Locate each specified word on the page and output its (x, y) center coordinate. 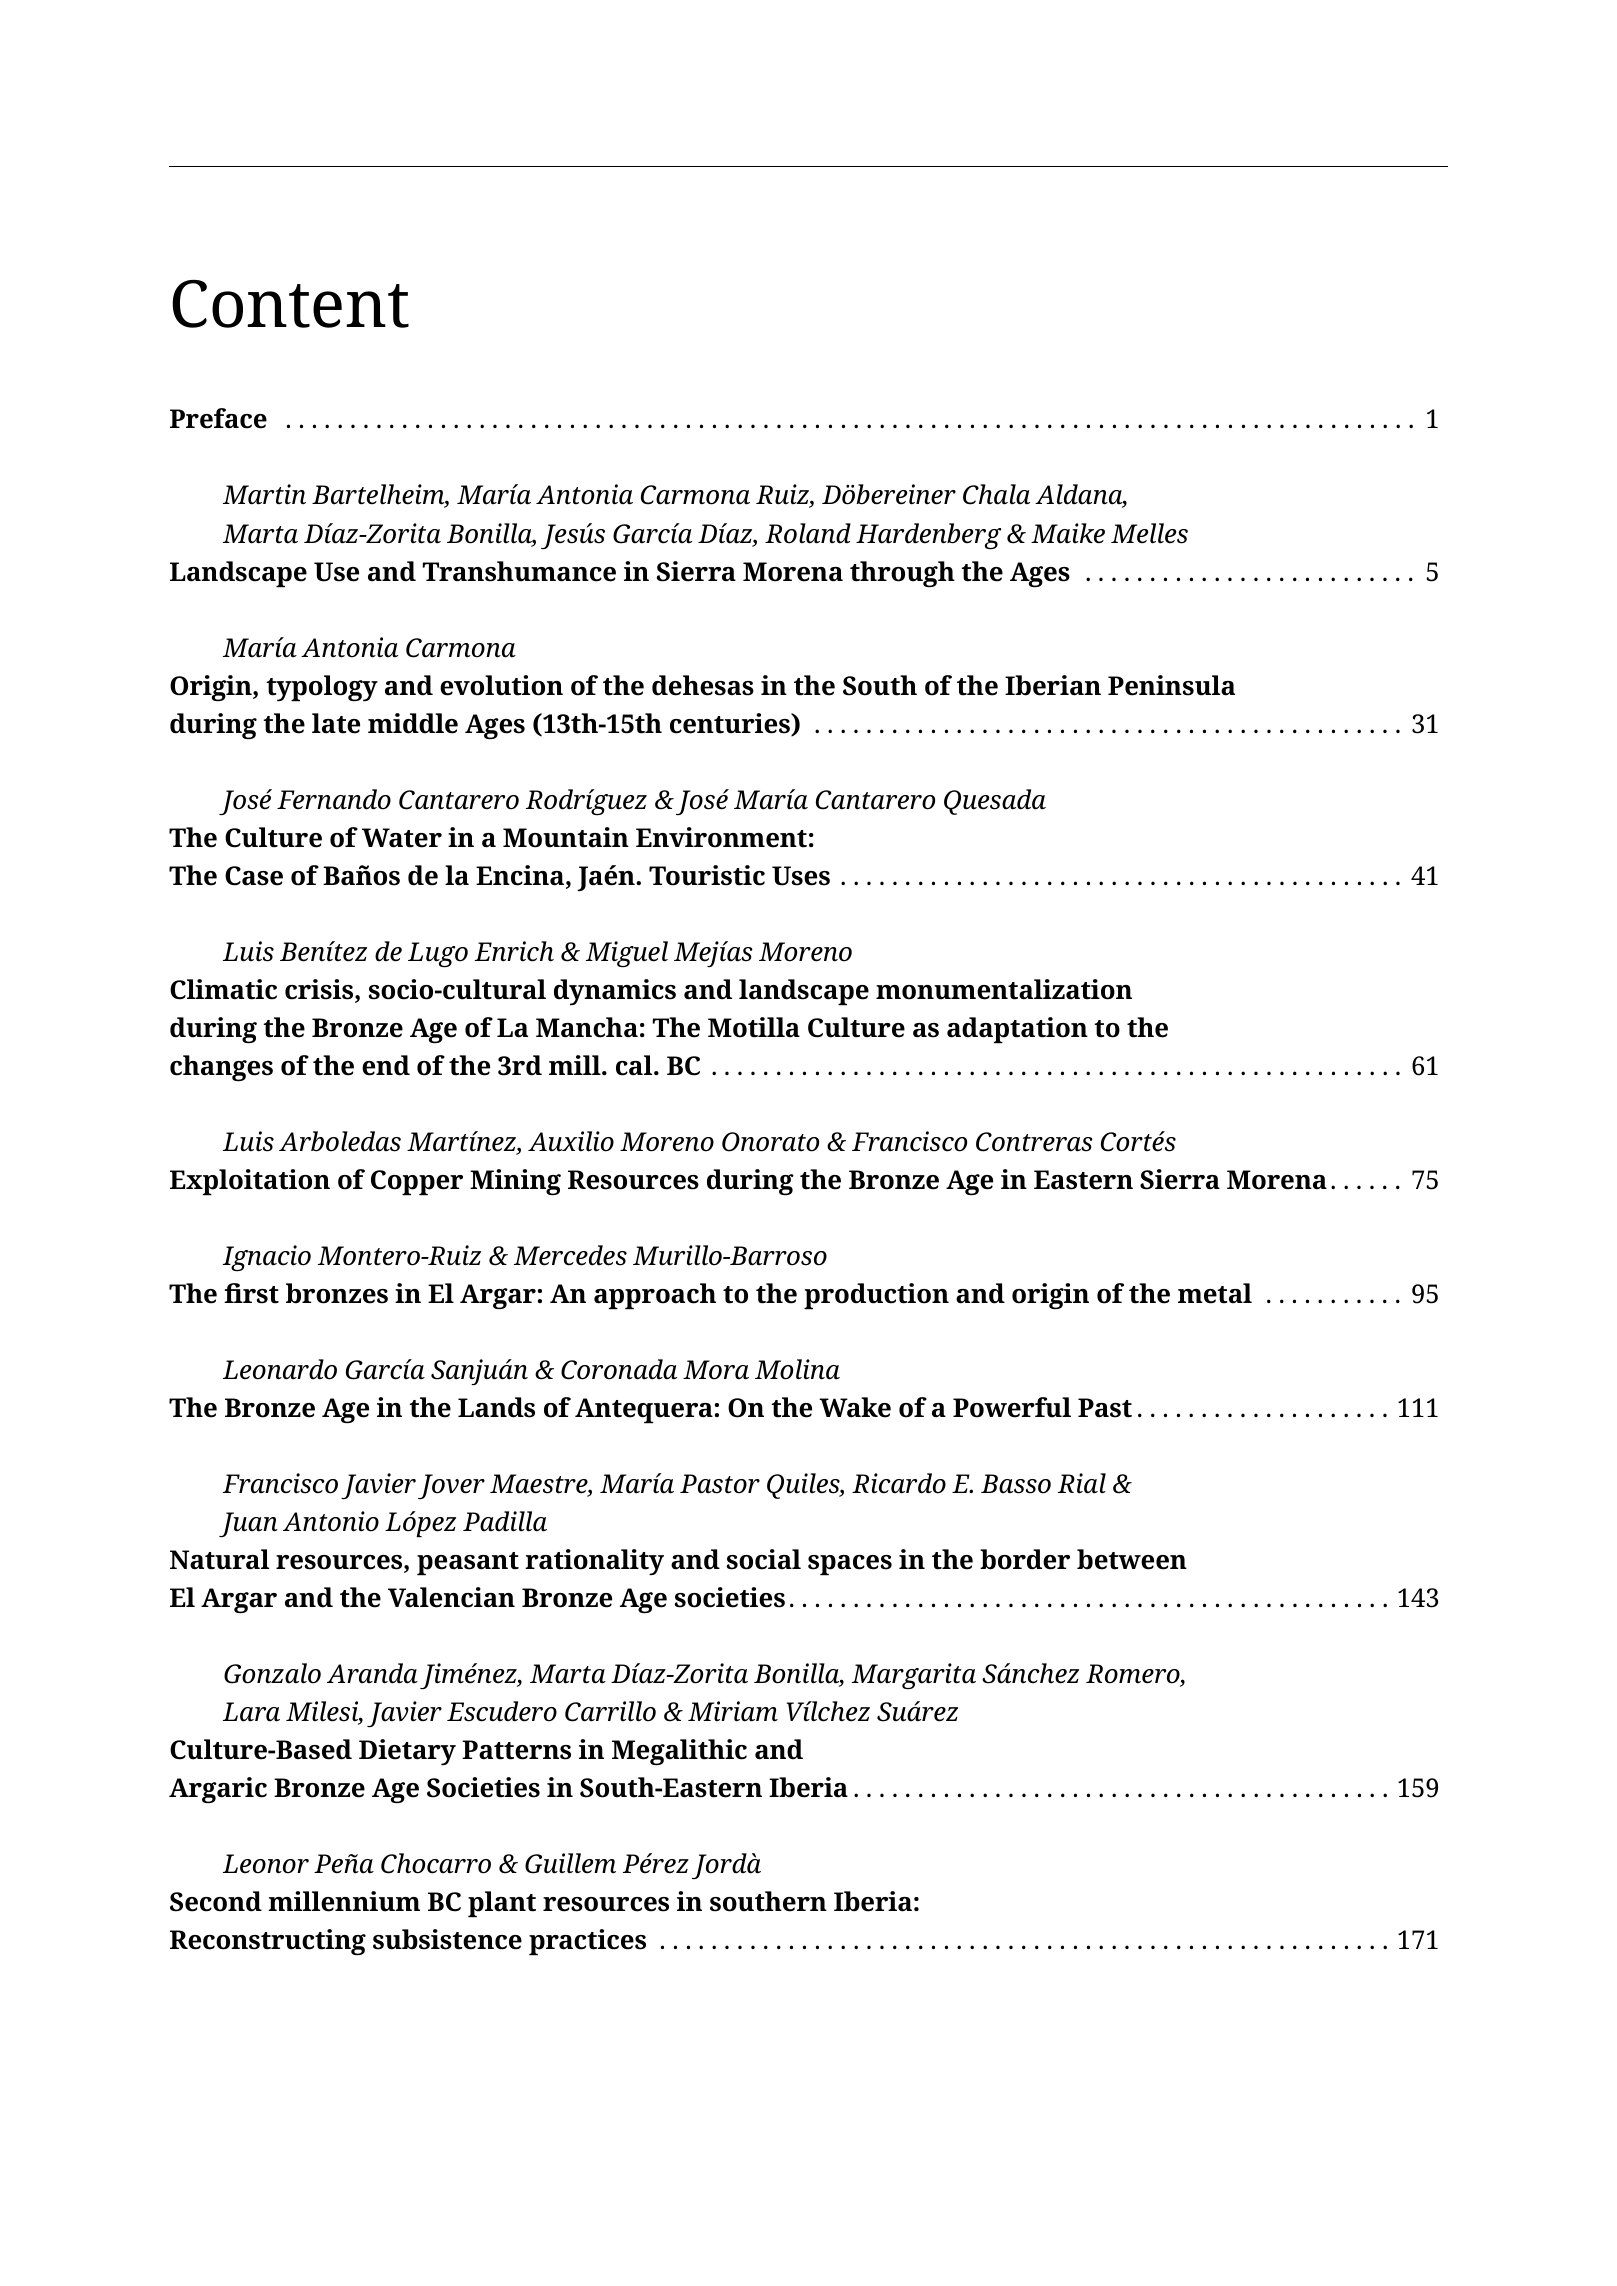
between (1132, 1559)
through (902, 574)
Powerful (1012, 1407)
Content (290, 304)
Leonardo (280, 1369)
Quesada (995, 802)
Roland (808, 533)
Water (402, 838)
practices (587, 1942)
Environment (721, 837)
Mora (716, 1370)
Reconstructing (268, 1942)
